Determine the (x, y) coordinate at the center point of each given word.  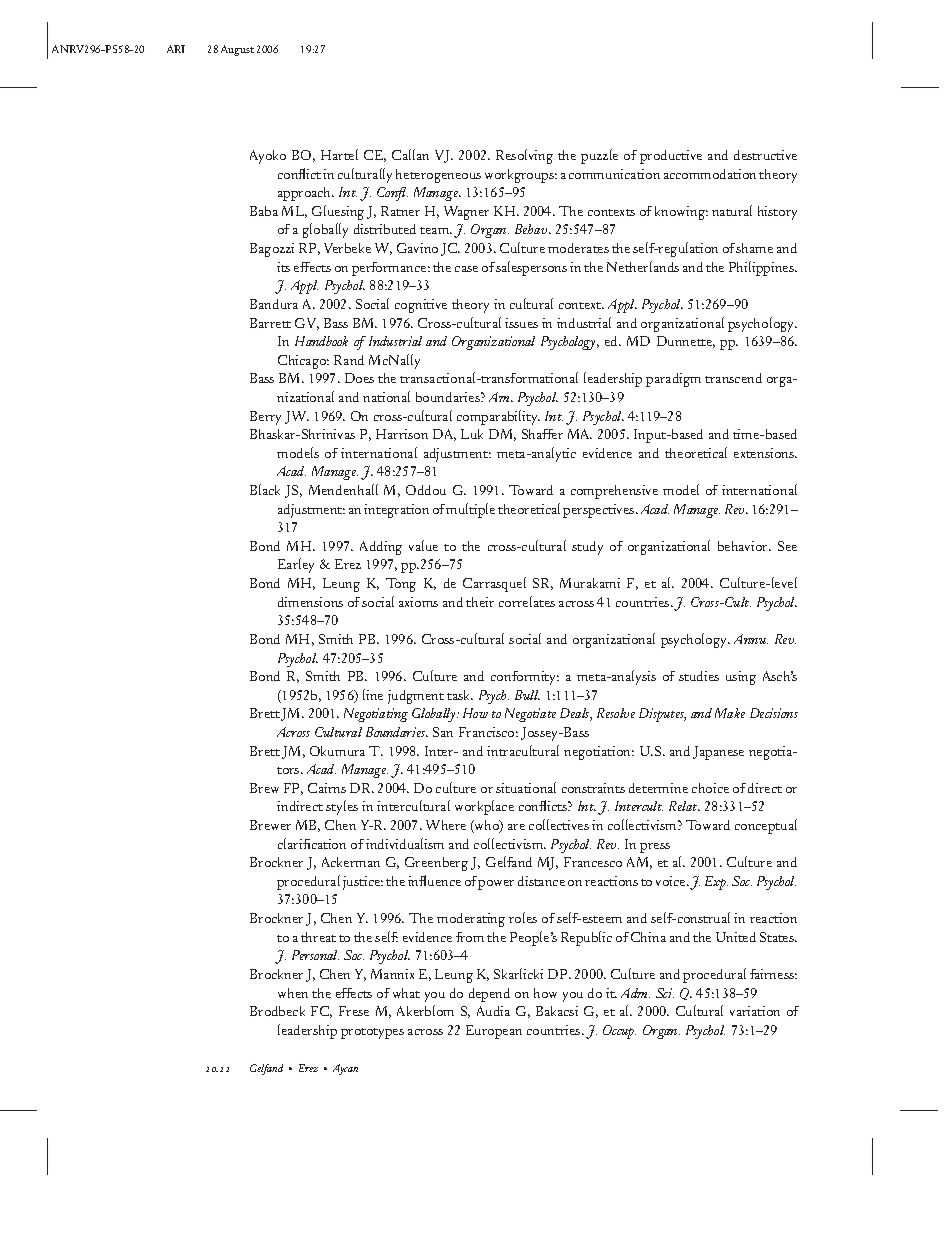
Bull (527, 695)
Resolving (524, 156)
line (373, 694)
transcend (733, 378)
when (293, 993)
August (237, 50)
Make (730, 713)
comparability (498, 417)
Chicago (303, 362)
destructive (765, 155)
